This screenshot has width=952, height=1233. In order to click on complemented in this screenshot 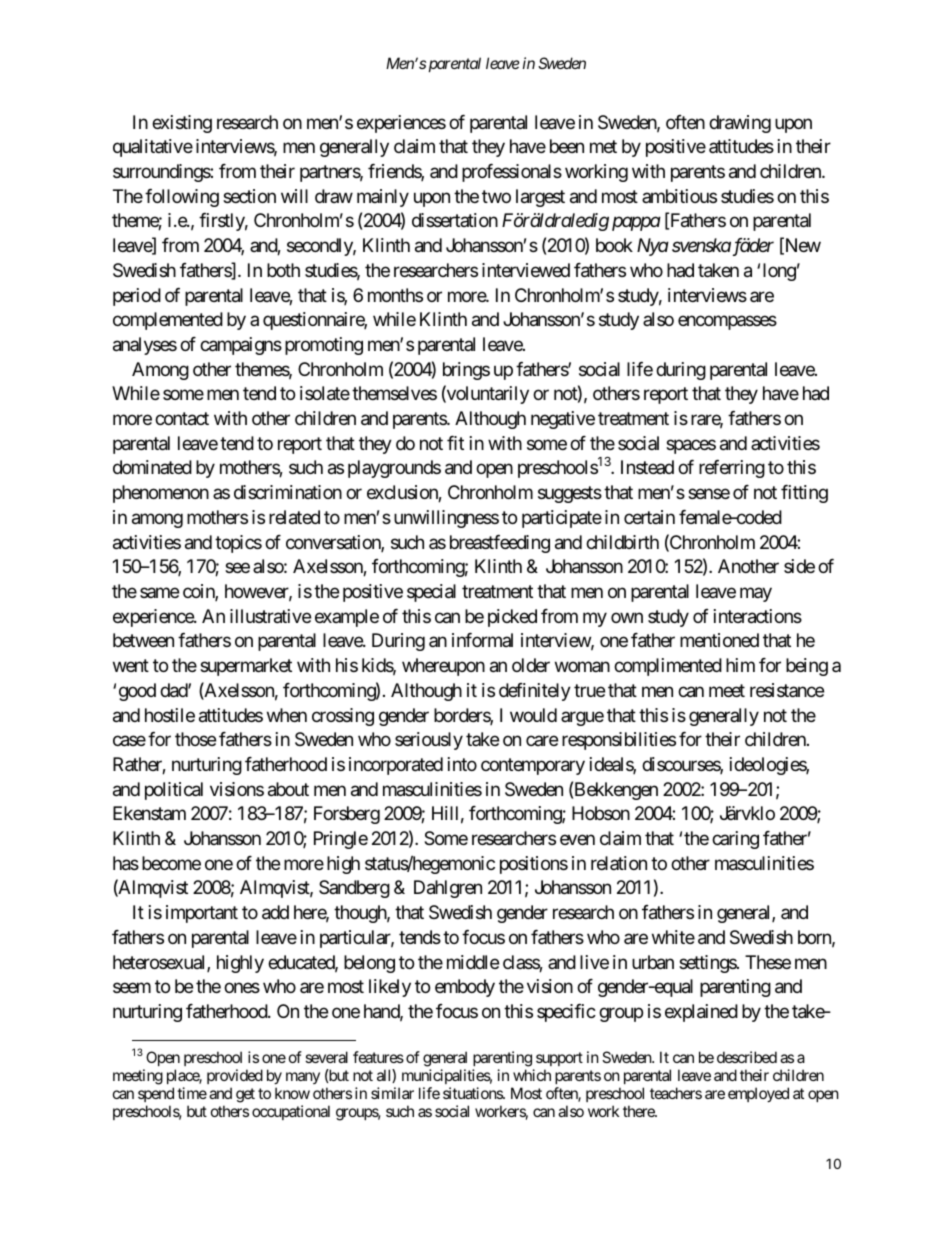, I will do `click(168, 321)`.
